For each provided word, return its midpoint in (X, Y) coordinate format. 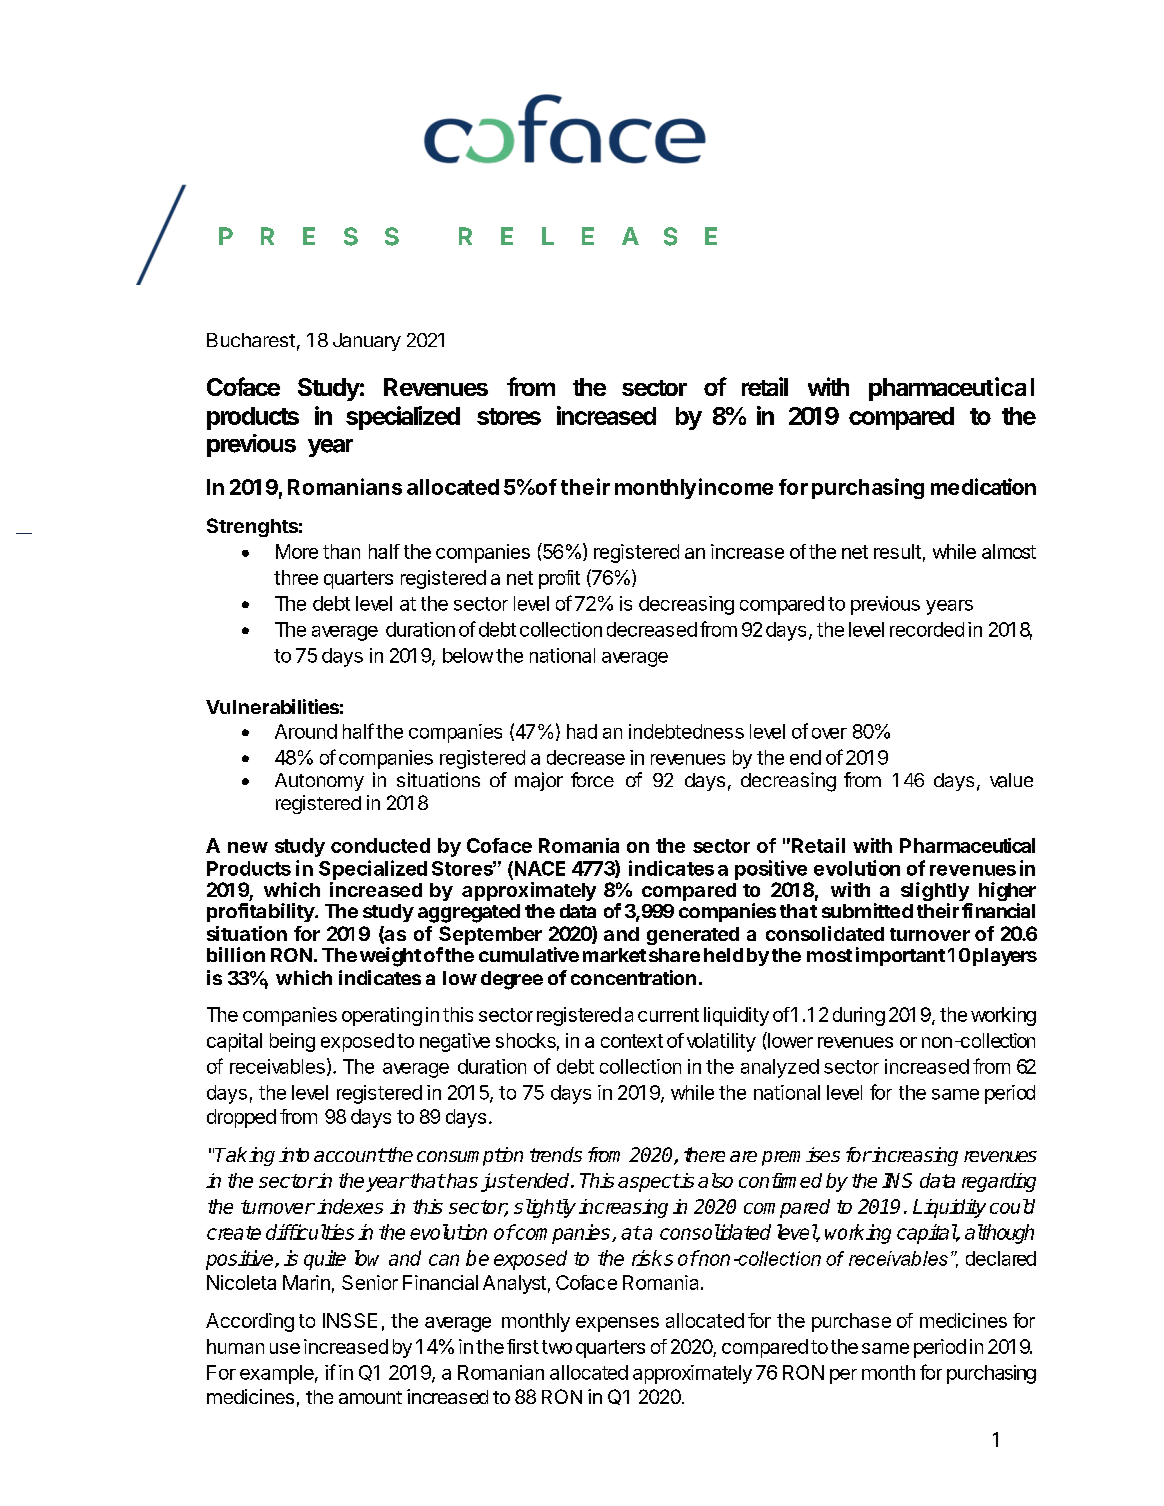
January (367, 342)
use (285, 1348)
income (736, 486)
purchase (851, 1322)
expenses (617, 1324)
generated (693, 936)
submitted (867, 910)
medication (983, 486)
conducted (380, 845)
